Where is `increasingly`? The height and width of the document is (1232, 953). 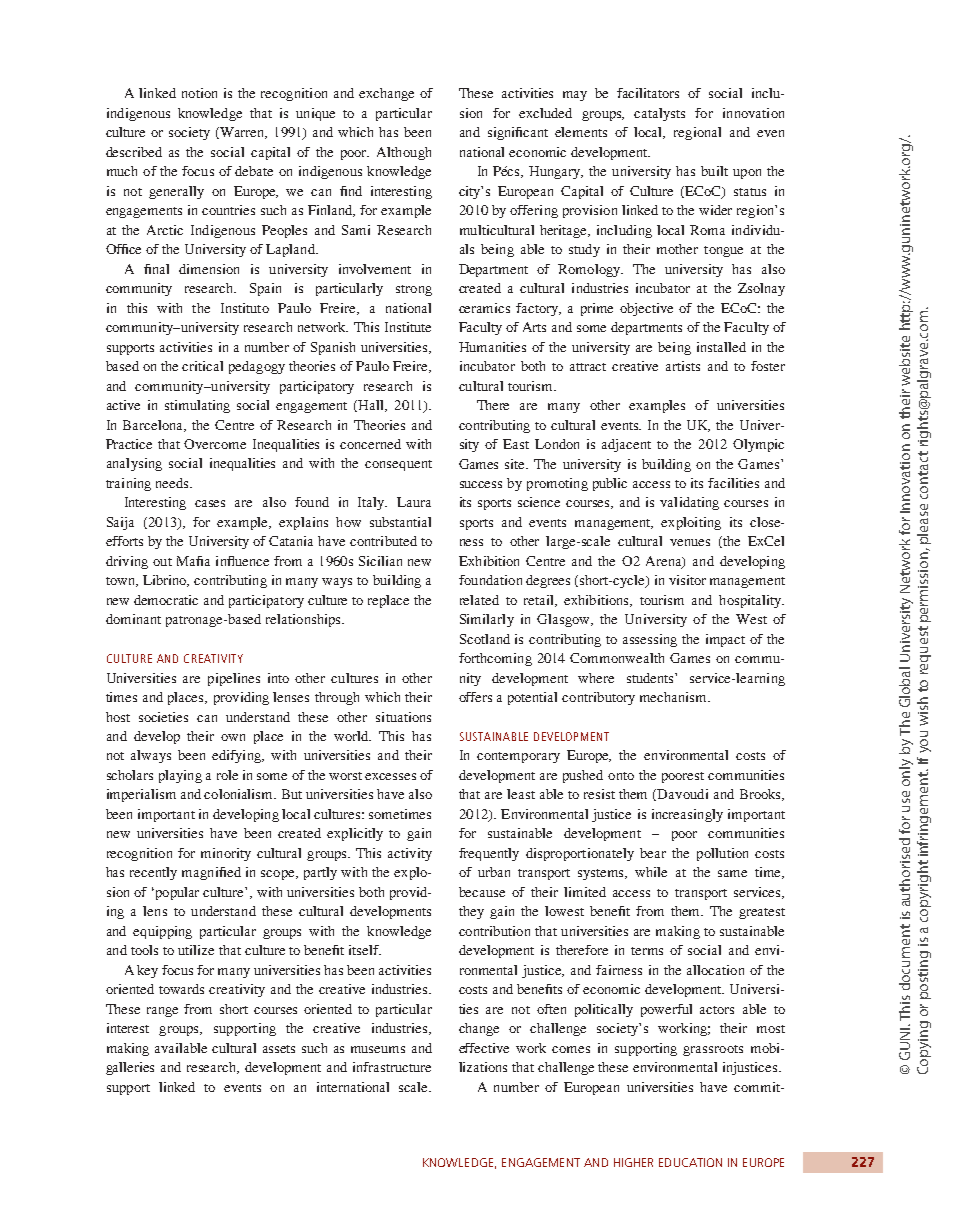
increasingly is located at coordinates (687, 815).
